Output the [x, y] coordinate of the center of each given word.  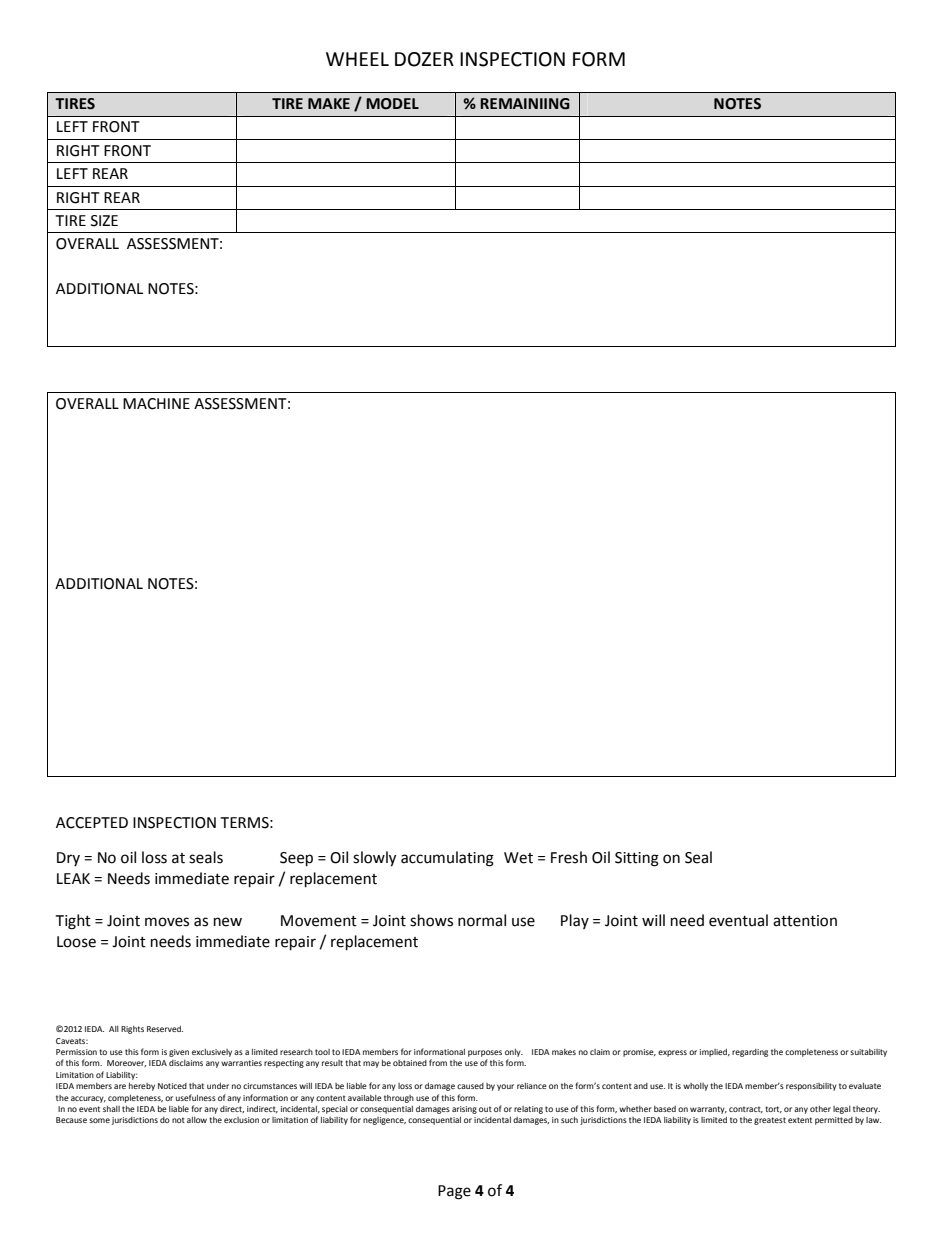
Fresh [569, 857]
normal [482, 920]
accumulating [447, 859]
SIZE [104, 221]
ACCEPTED [92, 823]
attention [805, 921]
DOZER [424, 59]
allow [197, 1120]
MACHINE [156, 404]
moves [167, 922]
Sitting [637, 859]
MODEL [392, 104]
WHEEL [357, 59]
